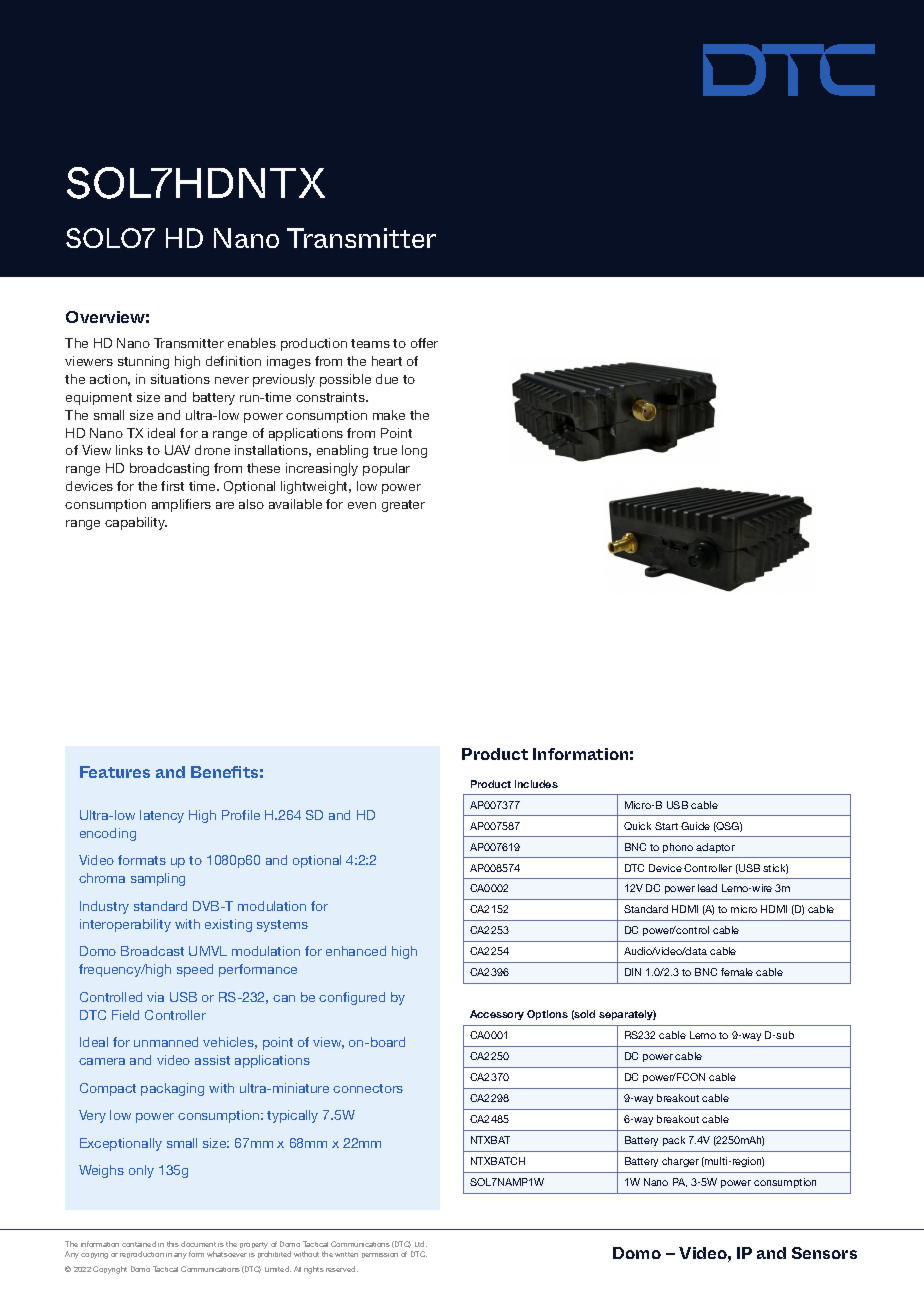 This screenshot has width=924, height=1308. What do you see at coordinates (173, 1244) in the screenshot?
I see `this` at bounding box center [173, 1244].
